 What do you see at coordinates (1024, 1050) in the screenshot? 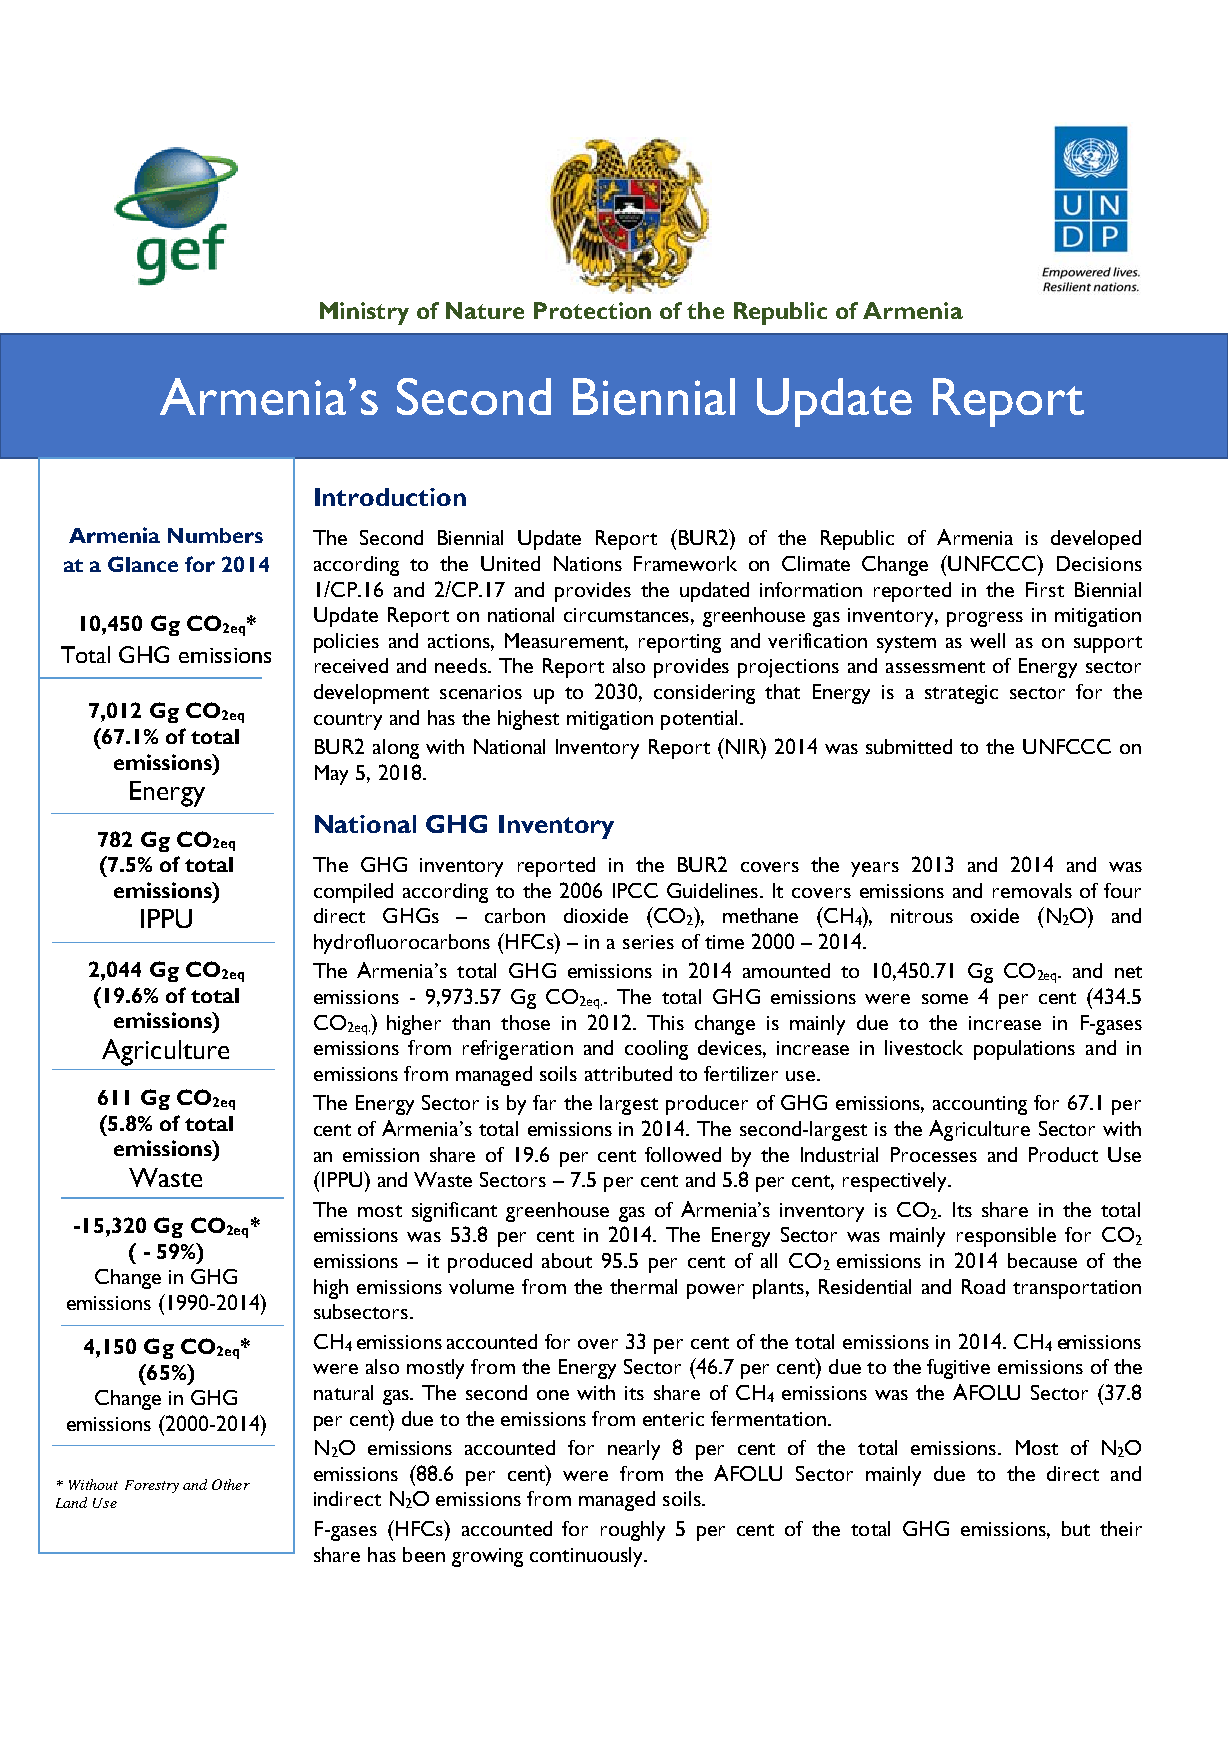
I see `populations` at bounding box center [1024, 1050].
